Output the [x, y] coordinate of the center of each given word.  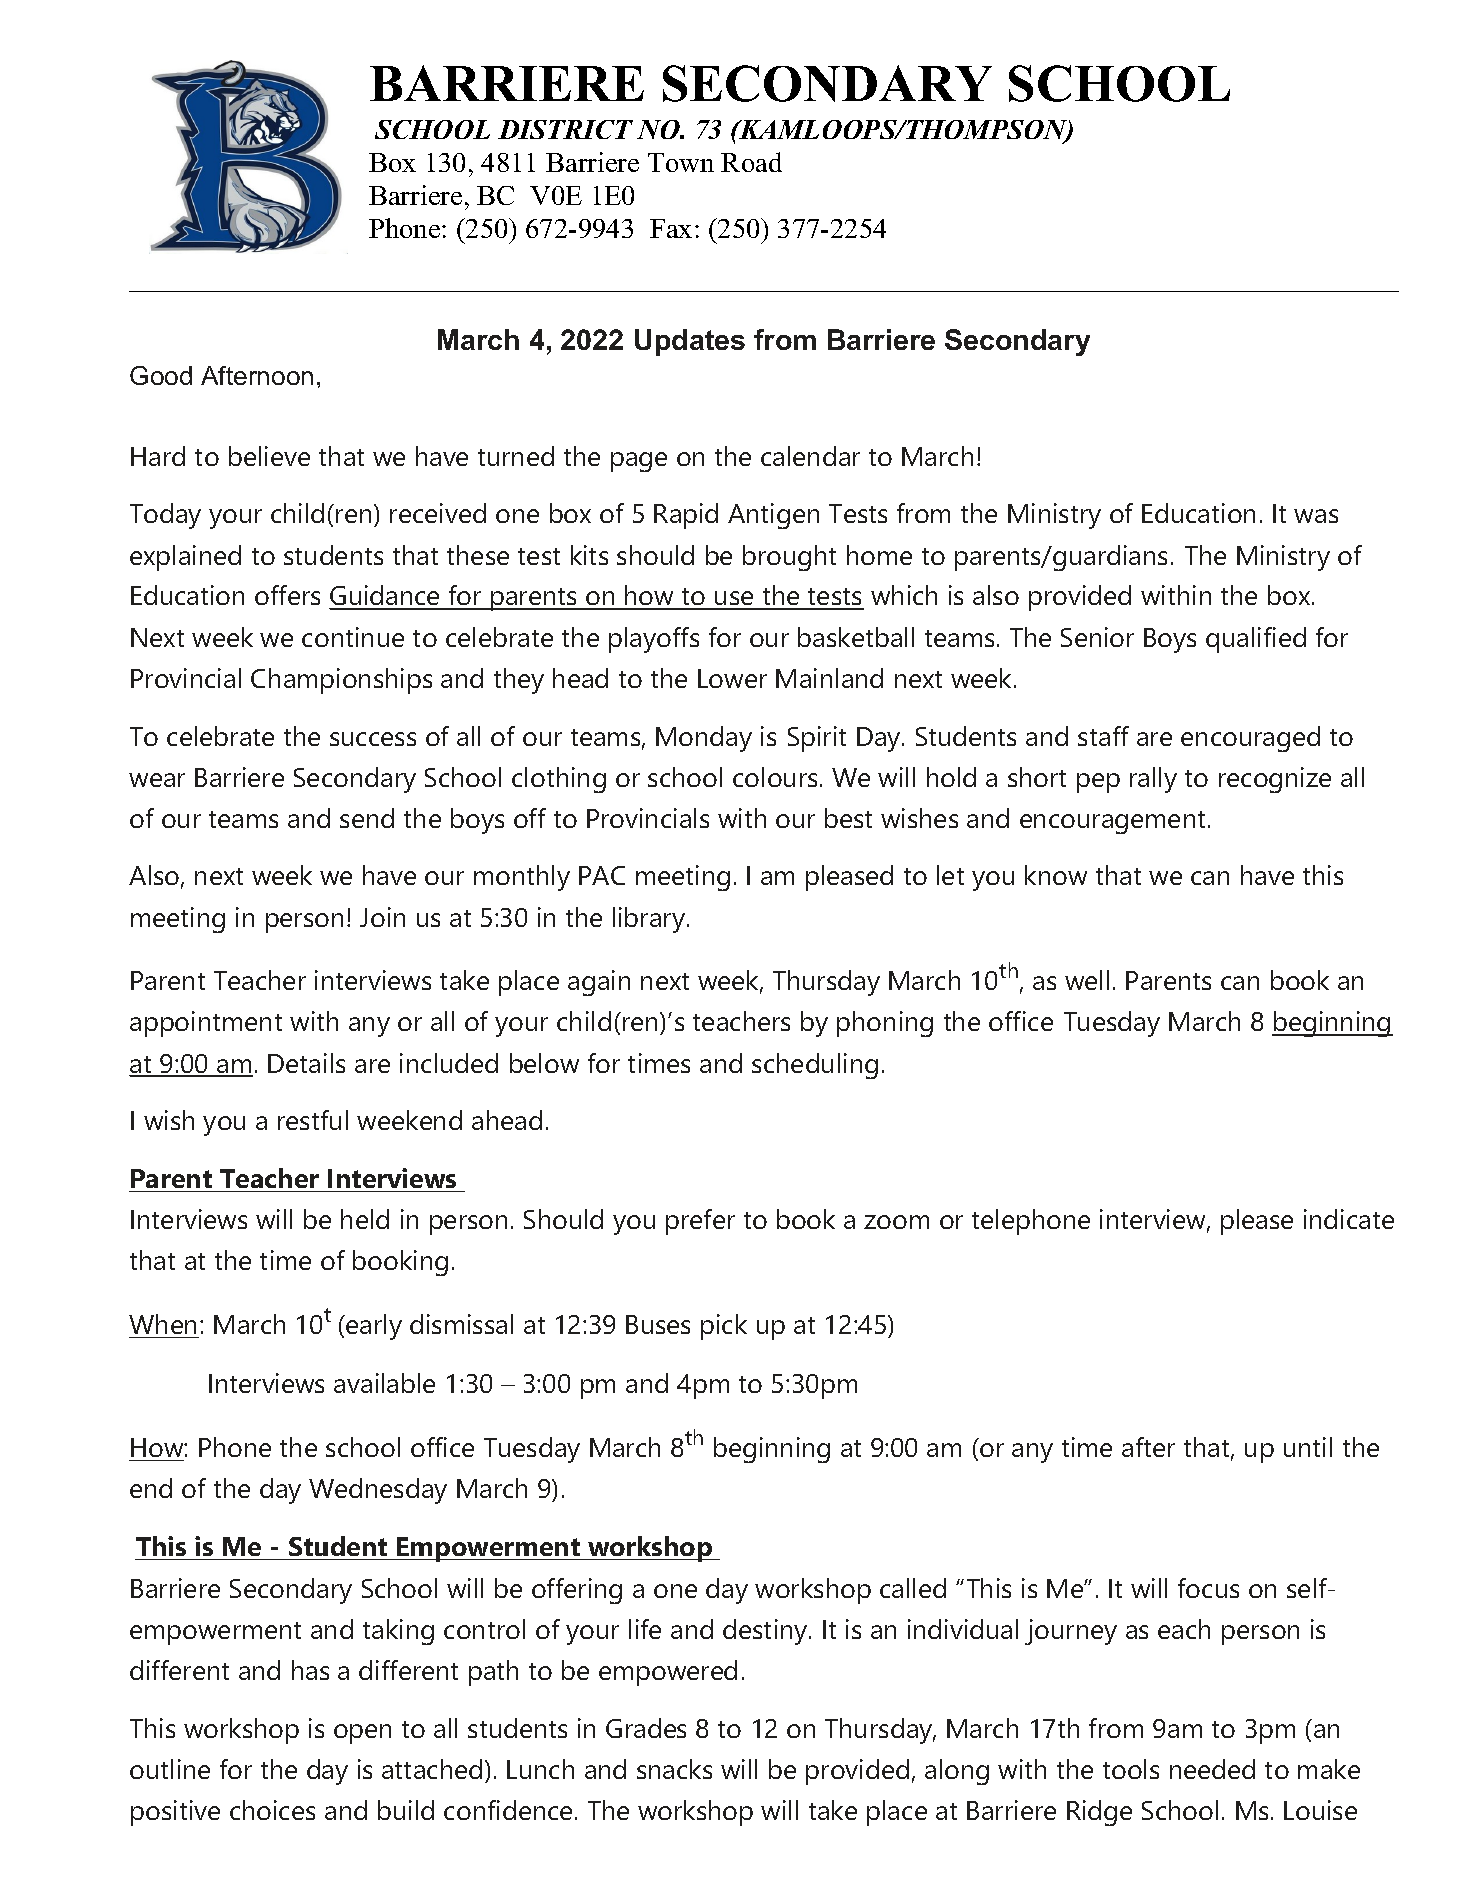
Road [751, 162]
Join [382, 917]
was [1316, 516]
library [650, 920]
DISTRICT [565, 129]
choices [272, 1810]
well [1087, 980]
